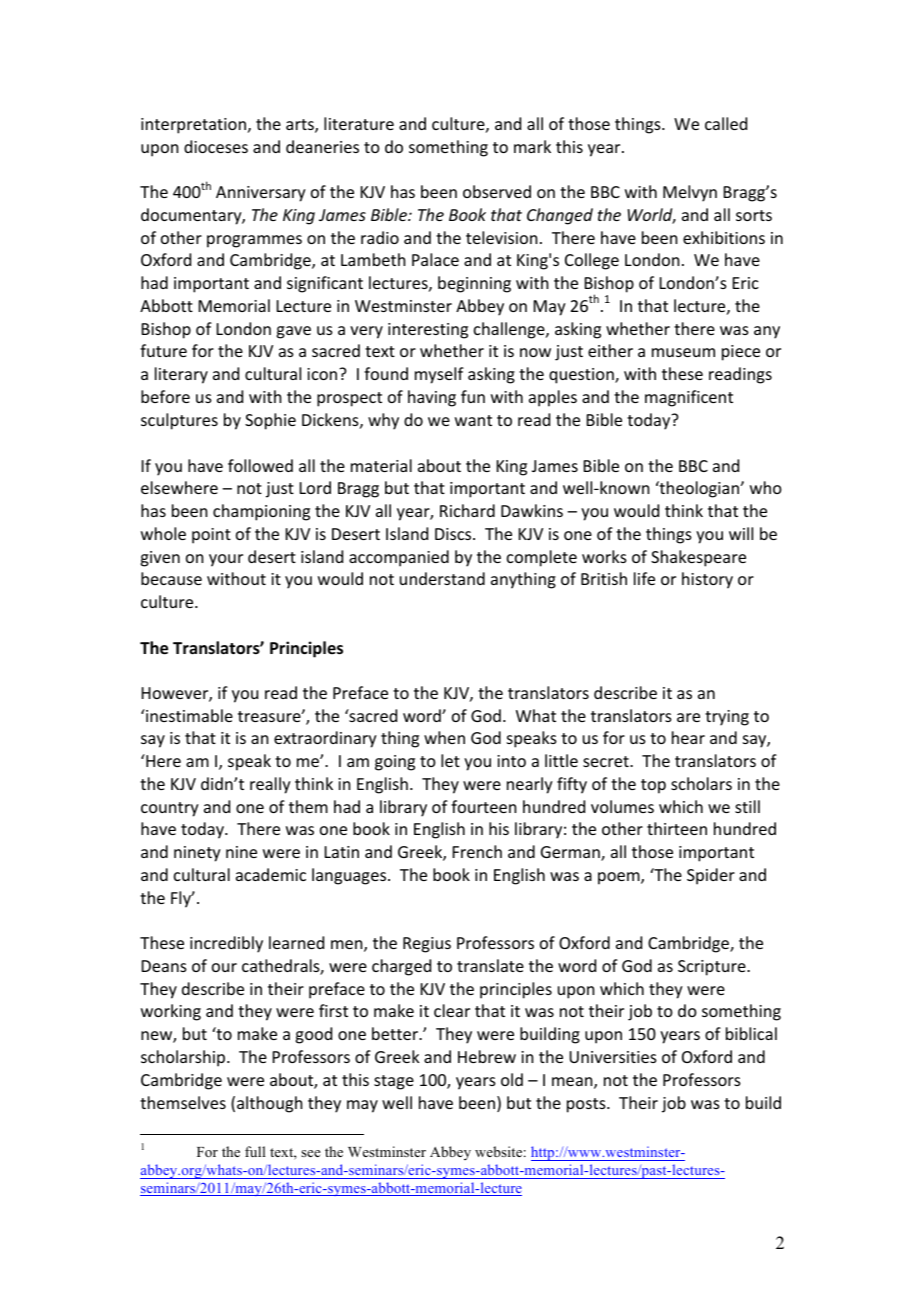  I want to click on old, so click(512, 1079).
